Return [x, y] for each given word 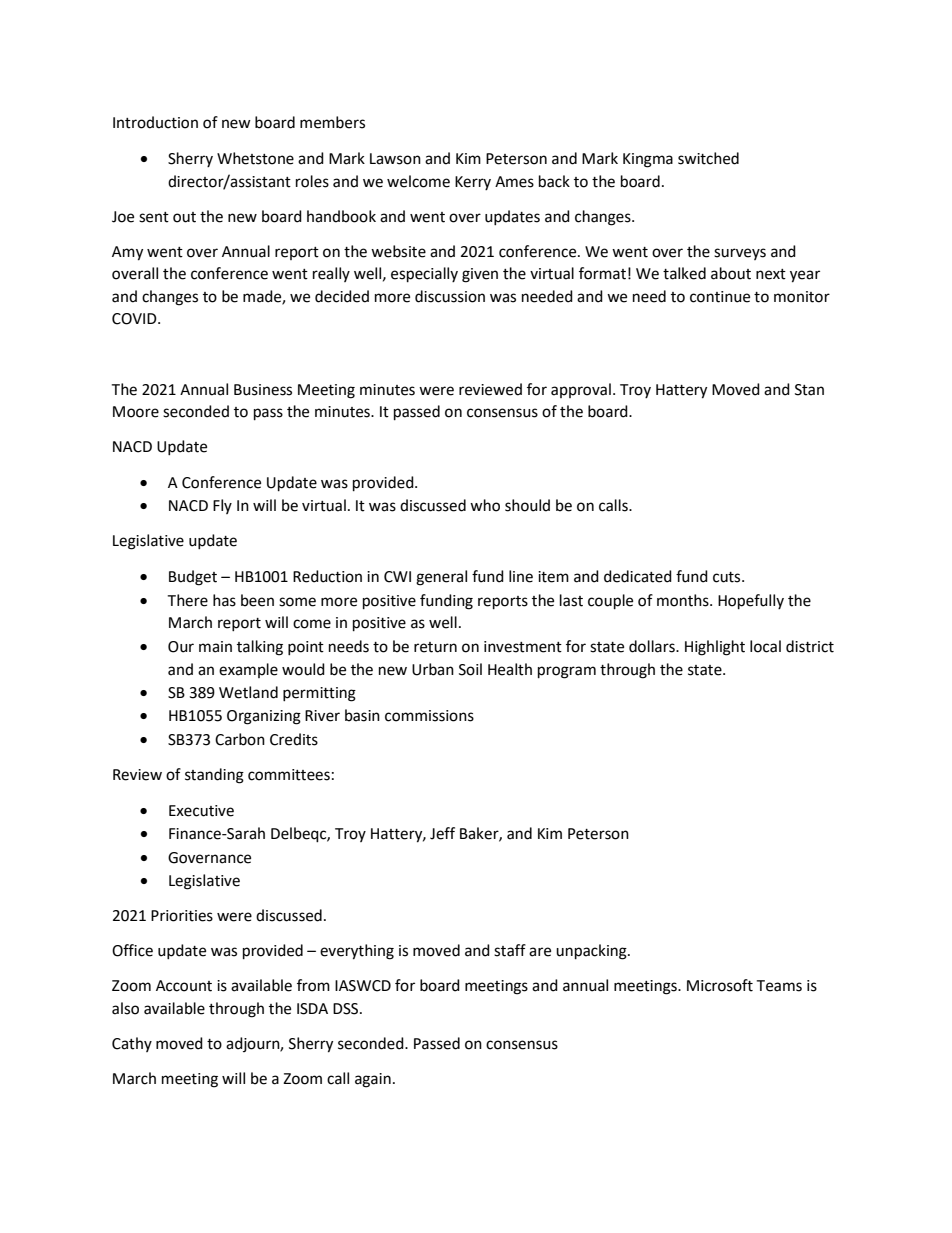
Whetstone [255, 158]
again [373, 1080]
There [187, 600]
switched [708, 158]
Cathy [132, 1044]
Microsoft [720, 985]
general [441, 578]
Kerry [473, 183]
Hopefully [751, 602]
